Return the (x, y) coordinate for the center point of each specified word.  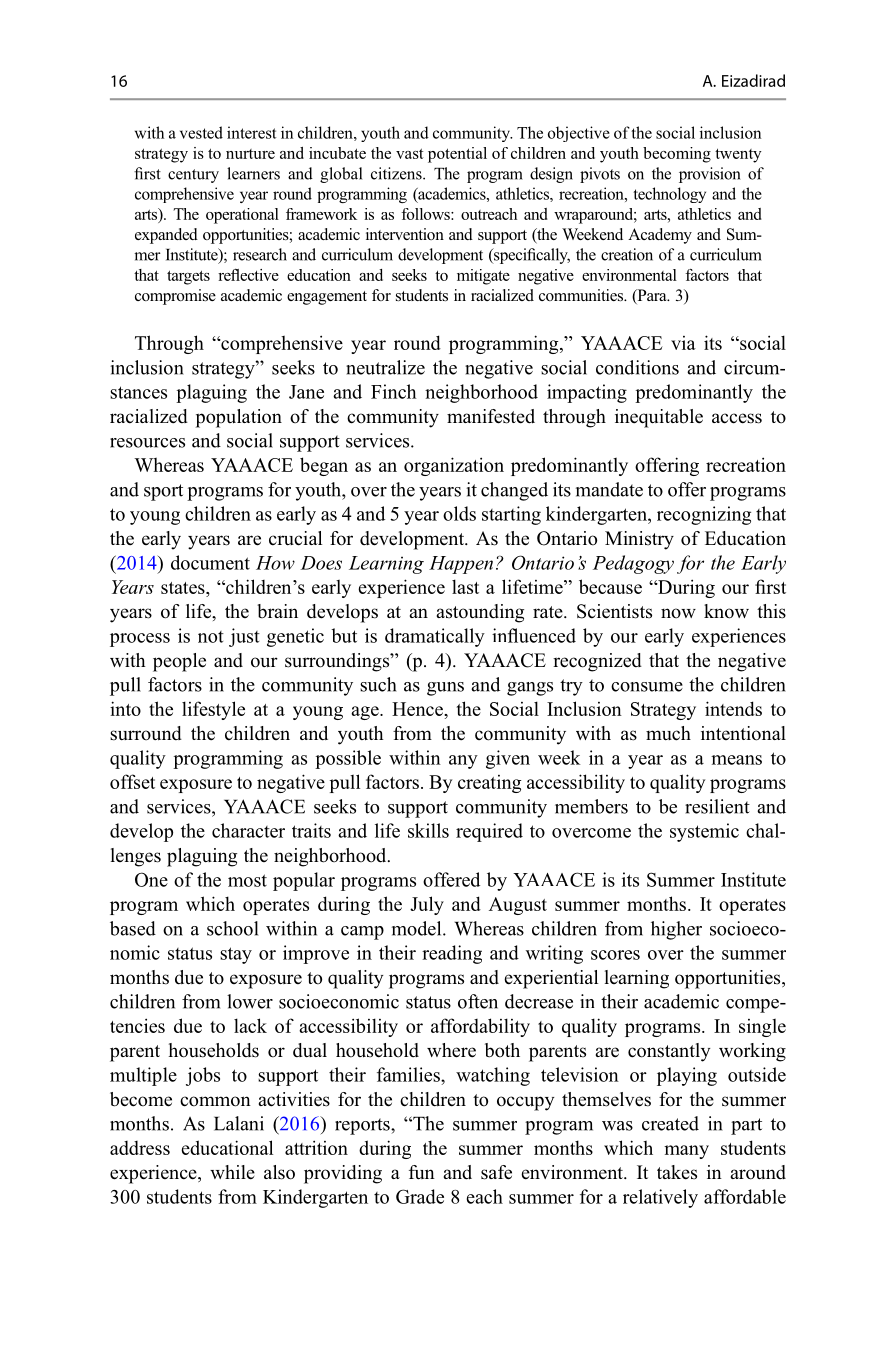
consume (647, 687)
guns (445, 689)
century (193, 176)
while (232, 1172)
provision (710, 175)
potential (457, 155)
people (179, 662)
